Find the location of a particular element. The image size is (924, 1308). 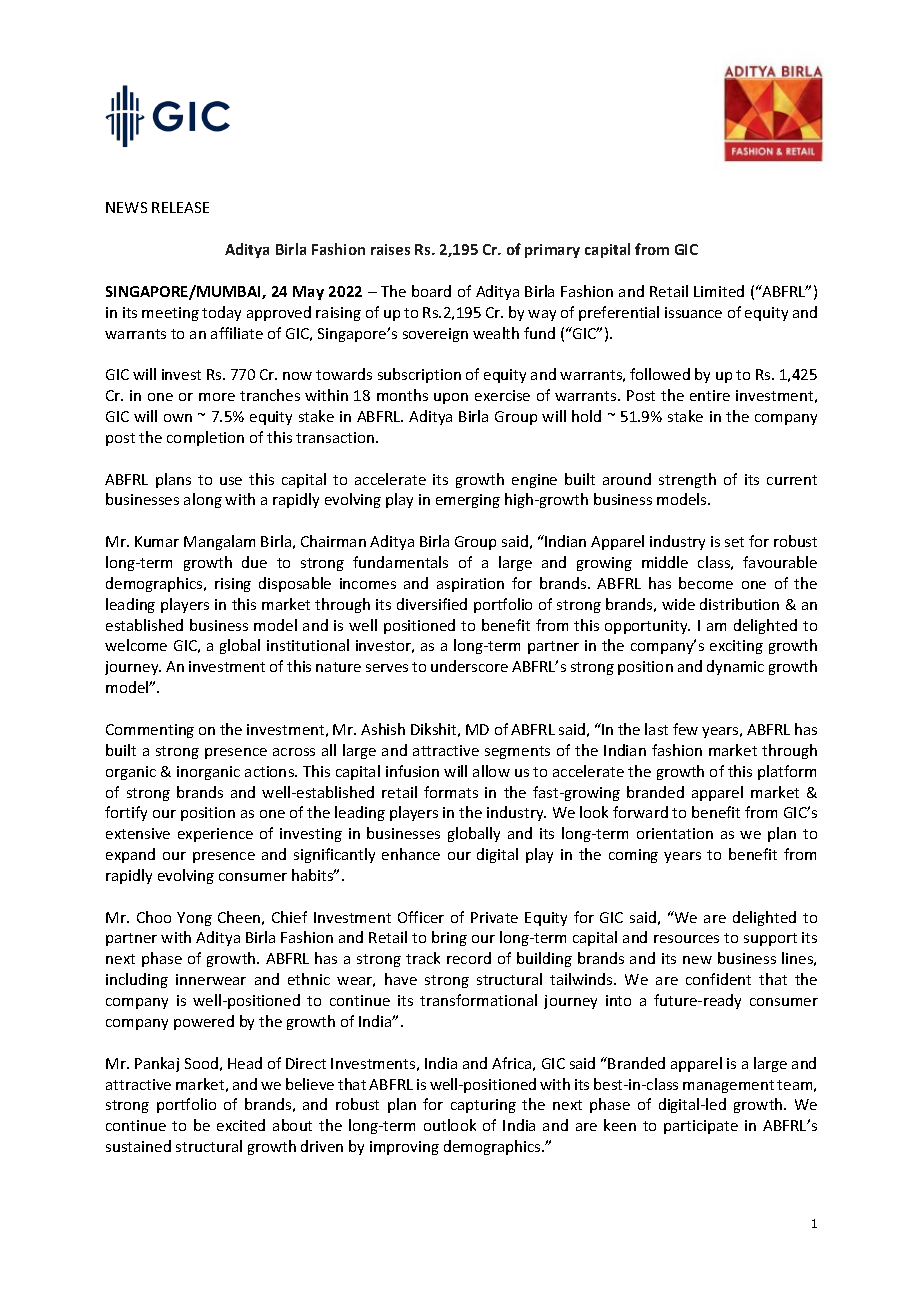

RELEASE is located at coordinates (180, 207).
